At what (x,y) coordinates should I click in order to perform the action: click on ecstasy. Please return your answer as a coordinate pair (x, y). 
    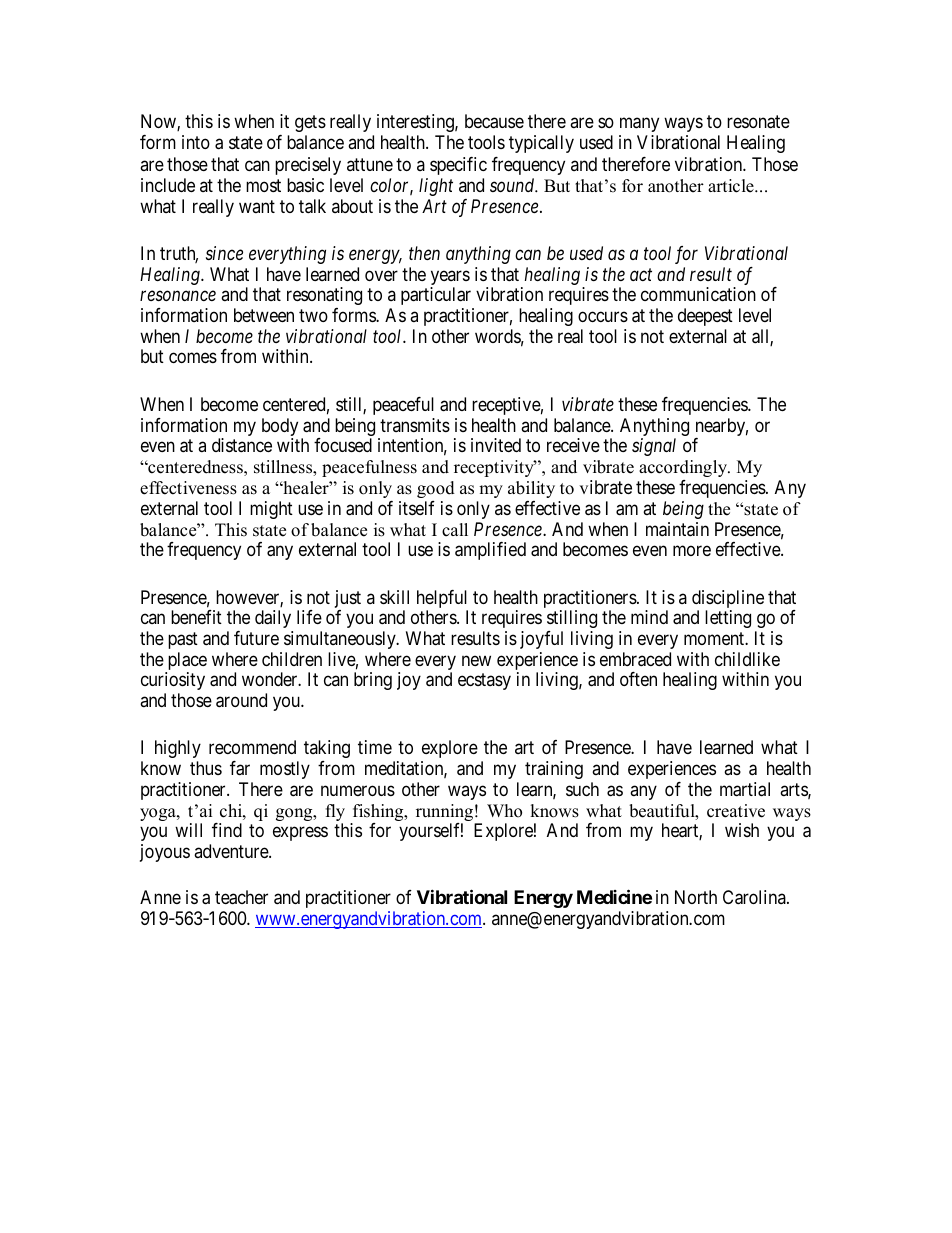
    Looking at the image, I should click on (484, 682).
